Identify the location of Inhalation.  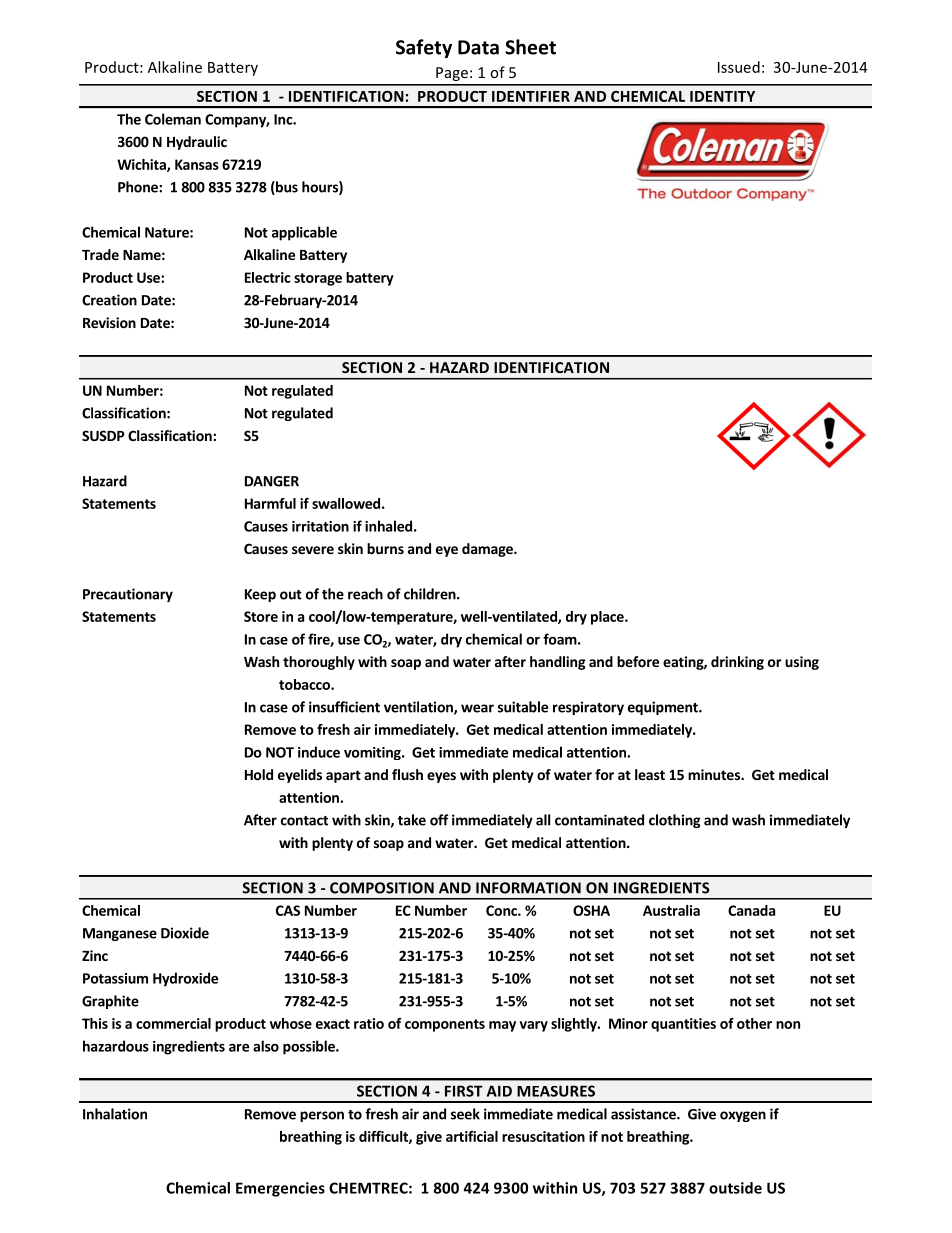
(115, 1114).
